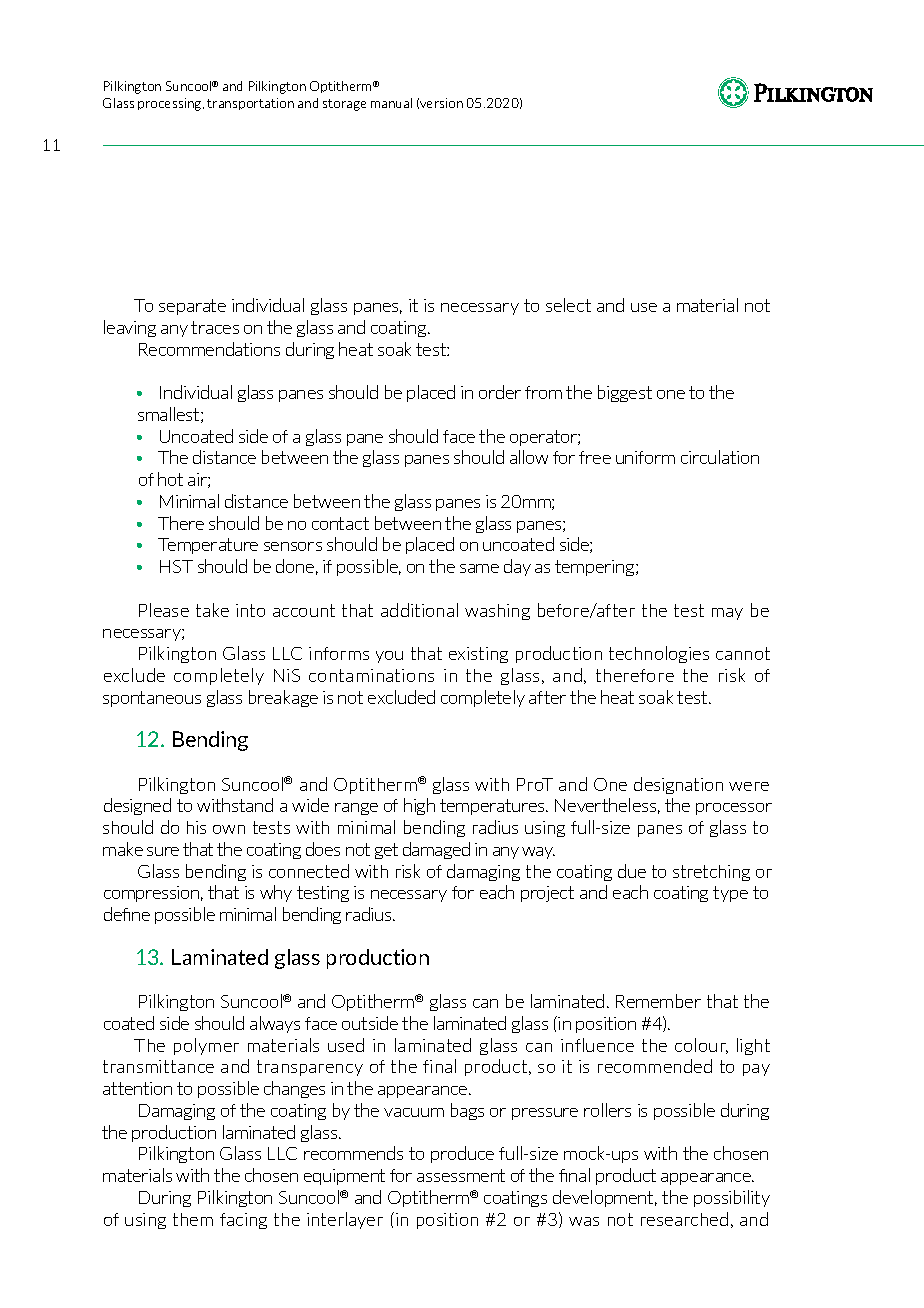  What do you see at coordinates (500, 392) in the screenshot?
I see `order` at bounding box center [500, 392].
